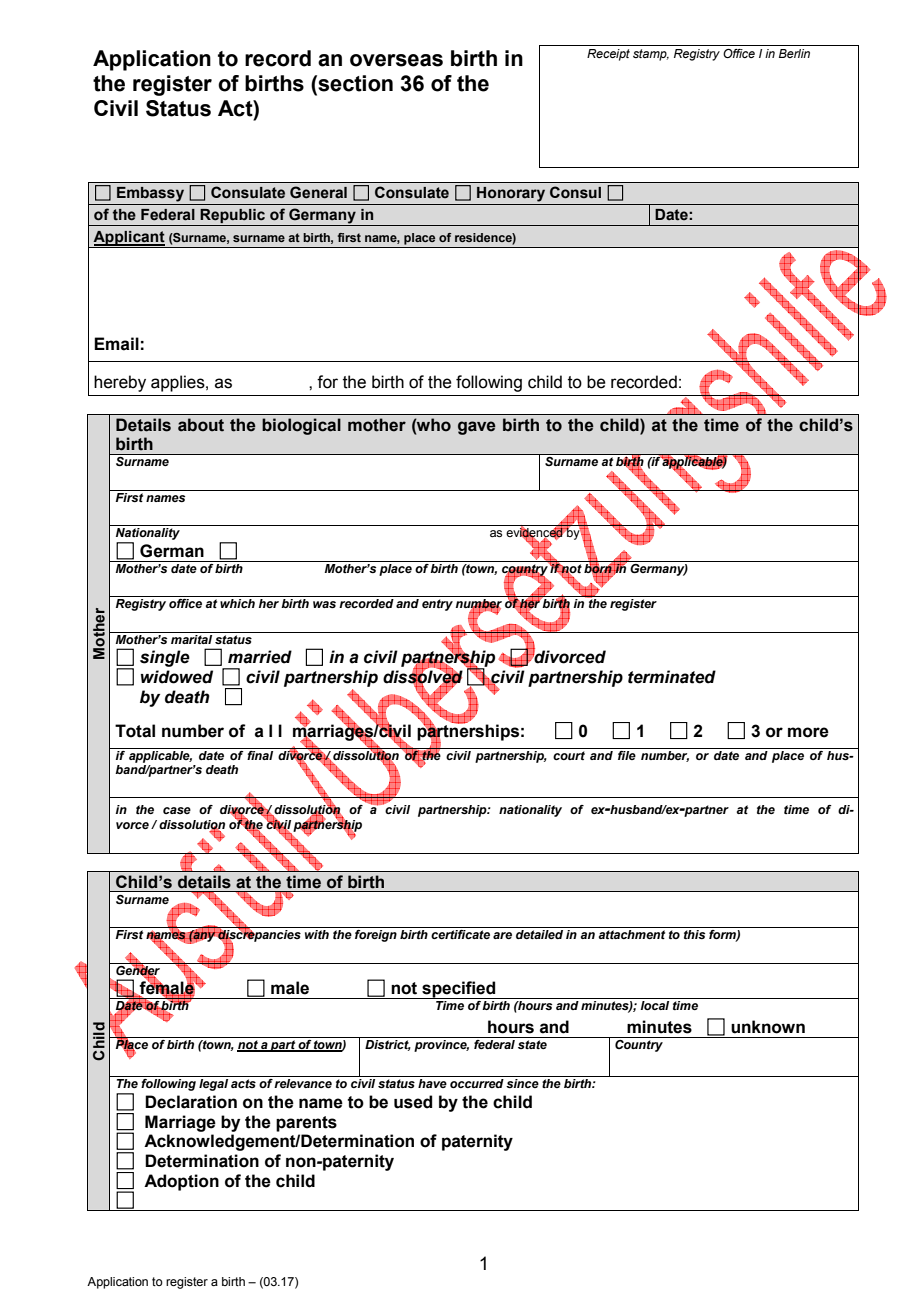 The image size is (924, 1308). I want to click on gave, so click(477, 428).
